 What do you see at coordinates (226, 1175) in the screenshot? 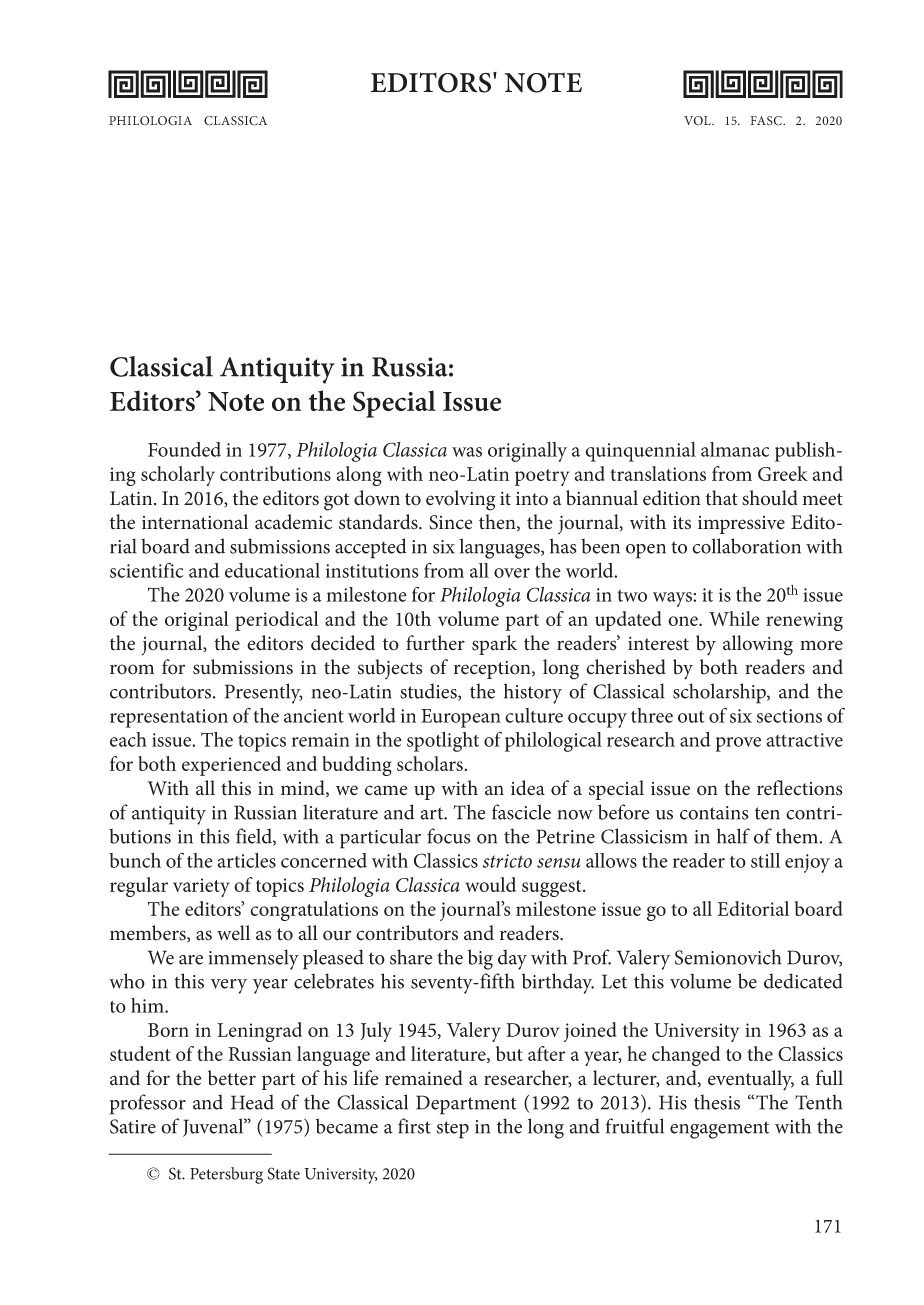
I see `Petersburg` at bounding box center [226, 1175].
